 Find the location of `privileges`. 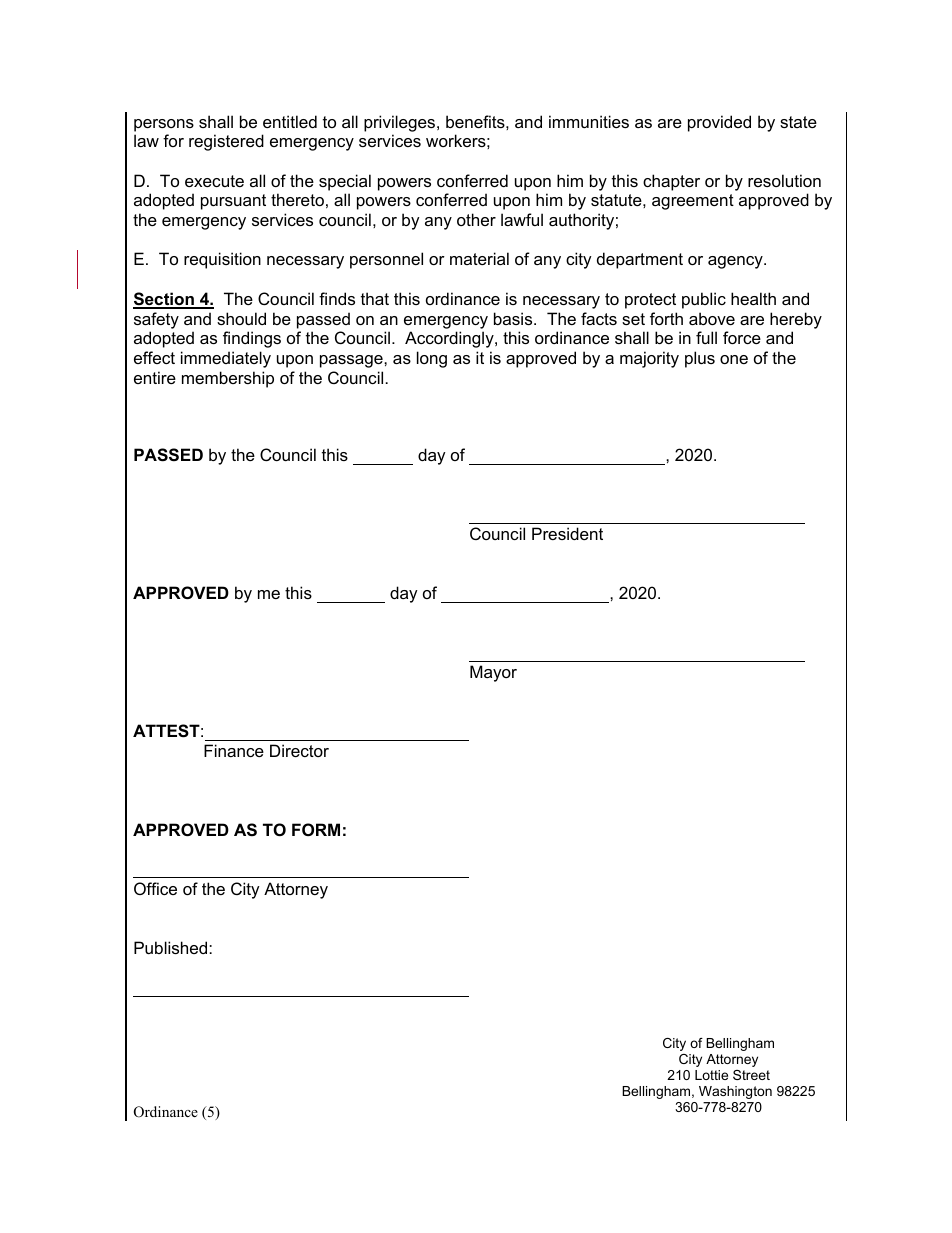

privileges is located at coordinates (401, 123).
